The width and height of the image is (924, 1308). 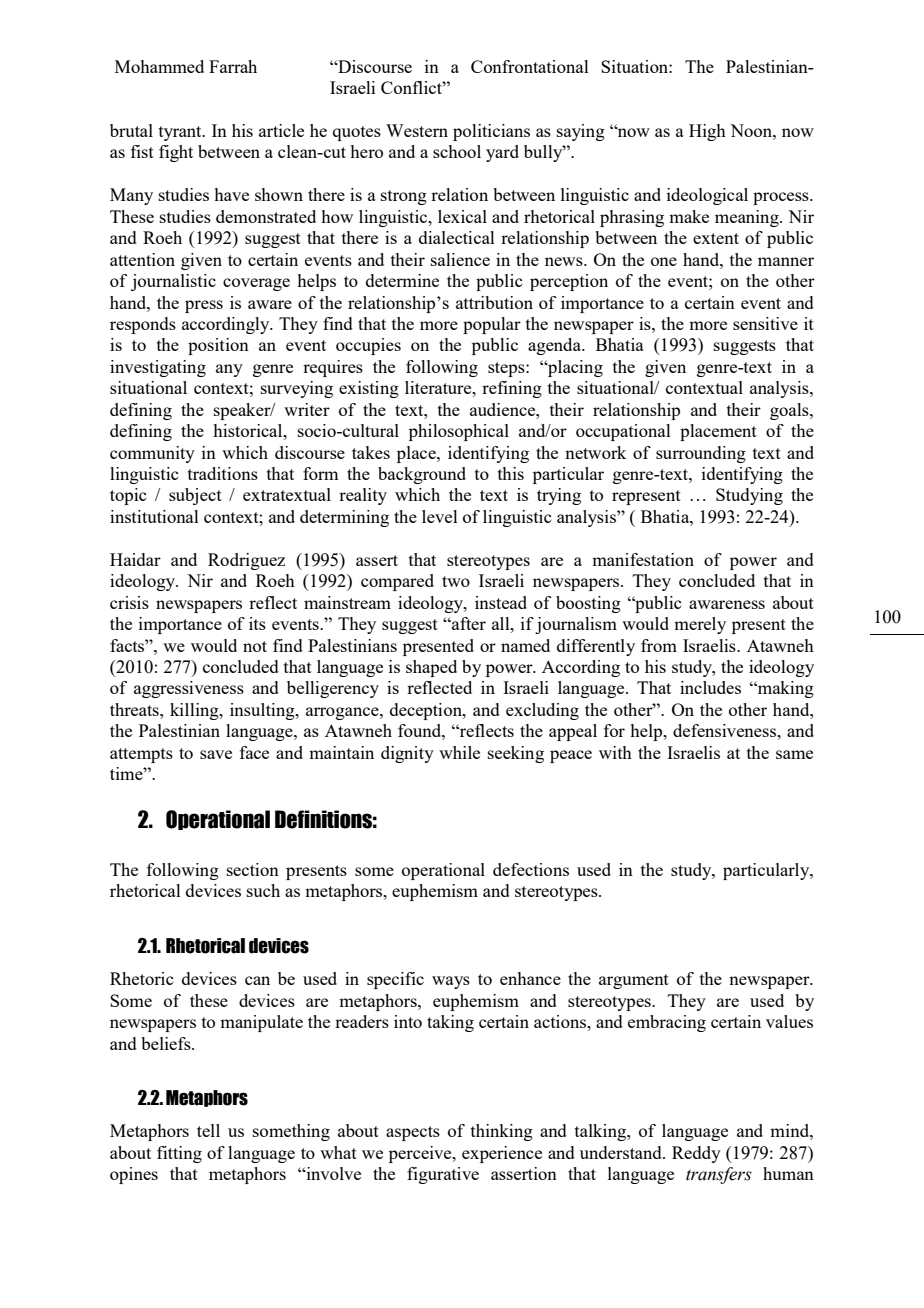 What do you see at coordinates (257, 623) in the image?
I see `its` at bounding box center [257, 623].
